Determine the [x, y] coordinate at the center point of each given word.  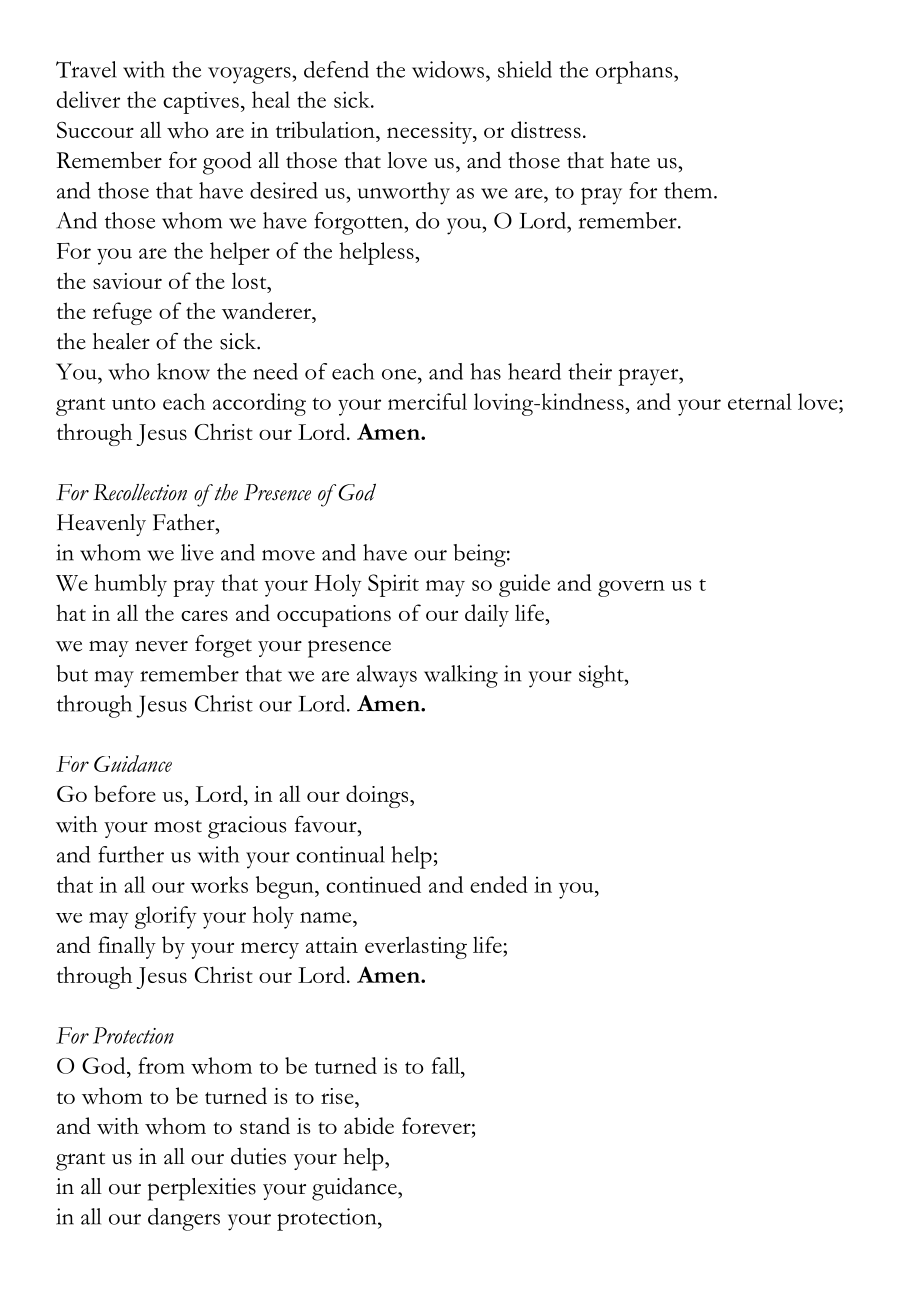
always [387, 676]
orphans [635, 72]
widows [448, 69]
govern [631, 588]
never [161, 646]
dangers [184, 1219]
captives [201, 103]
